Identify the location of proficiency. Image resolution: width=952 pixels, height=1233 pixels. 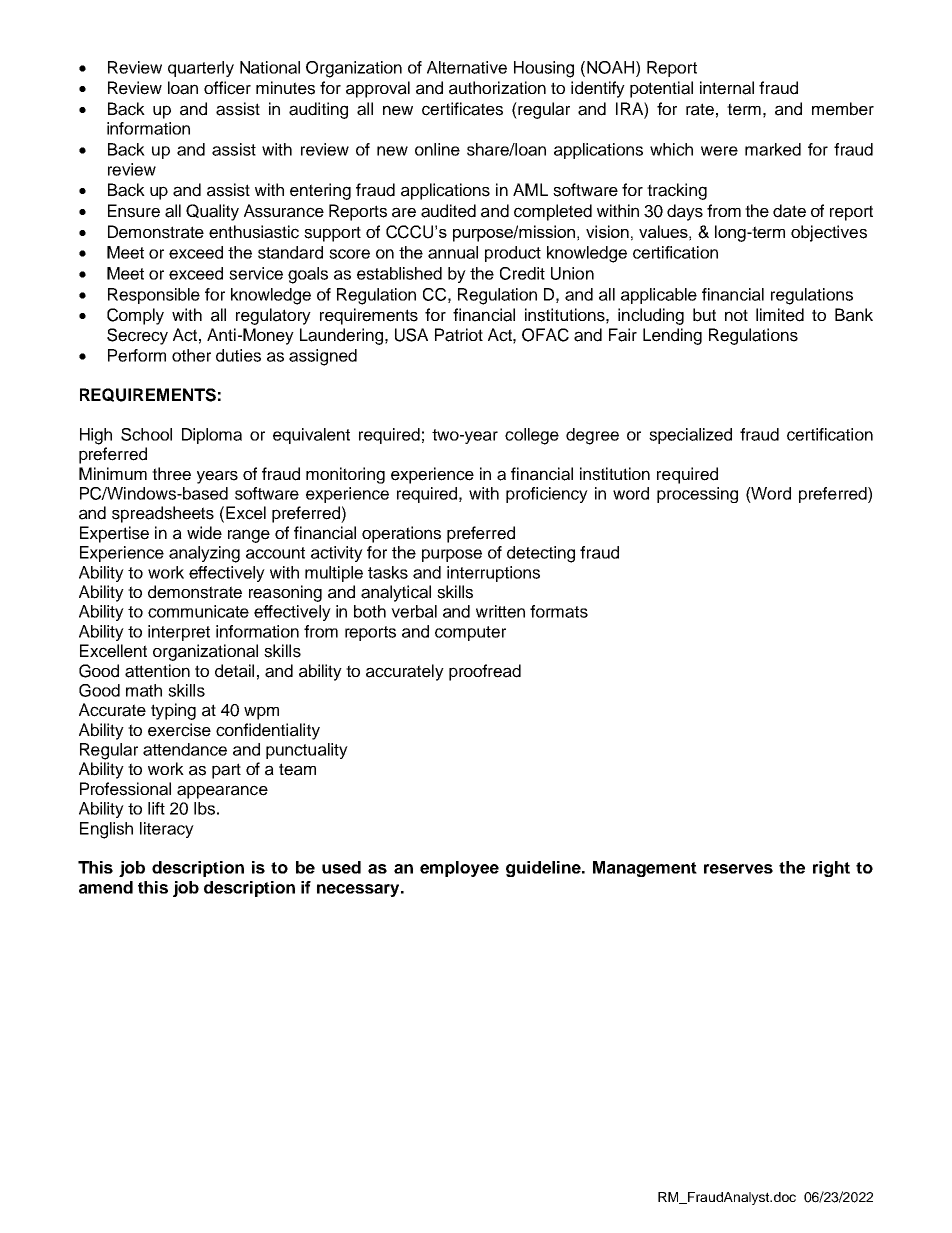
(547, 495).
